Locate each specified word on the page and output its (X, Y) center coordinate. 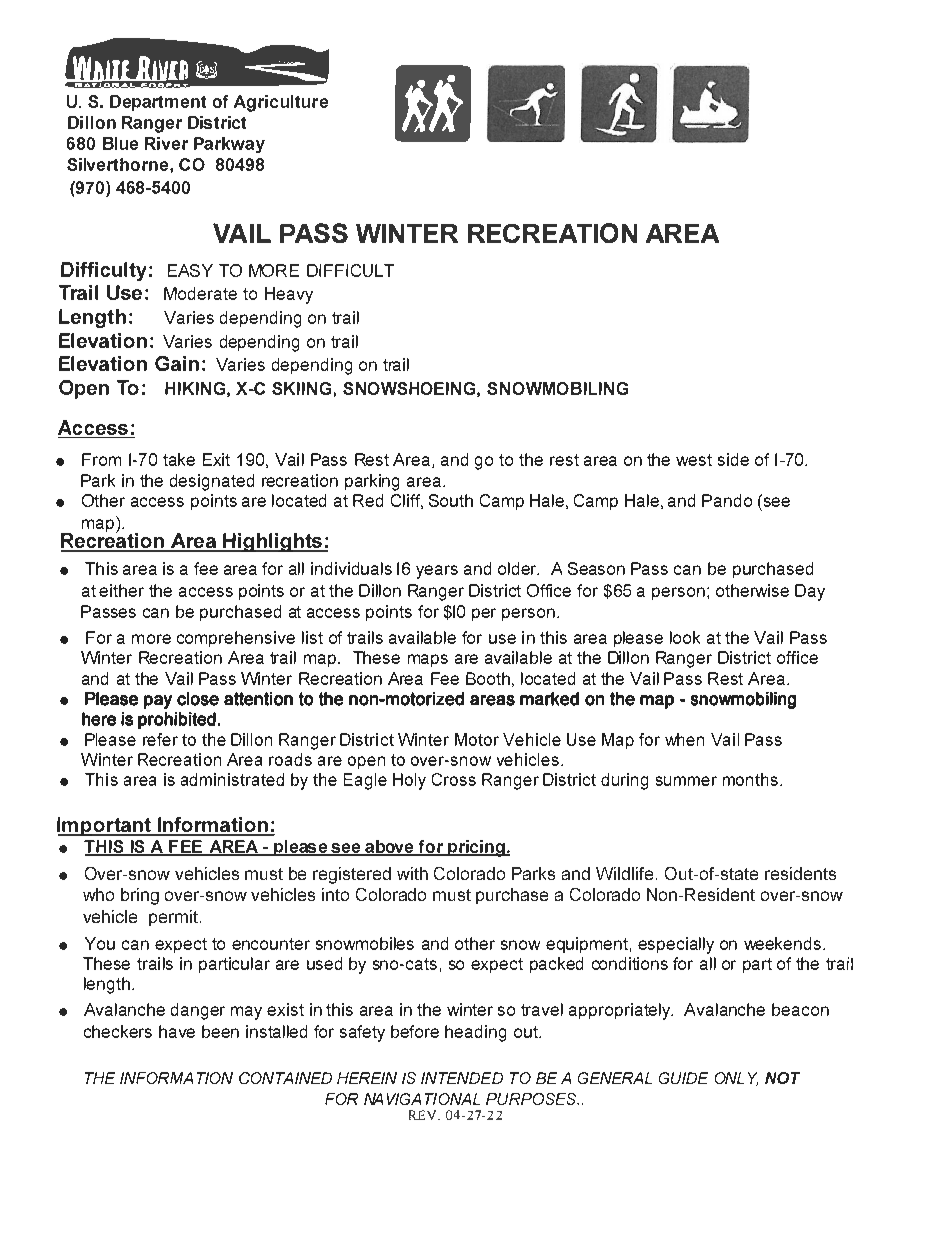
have (177, 1031)
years (437, 572)
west (694, 460)
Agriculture (281, 103)
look (685, 637)
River (166, 143)
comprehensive (236, 639)
